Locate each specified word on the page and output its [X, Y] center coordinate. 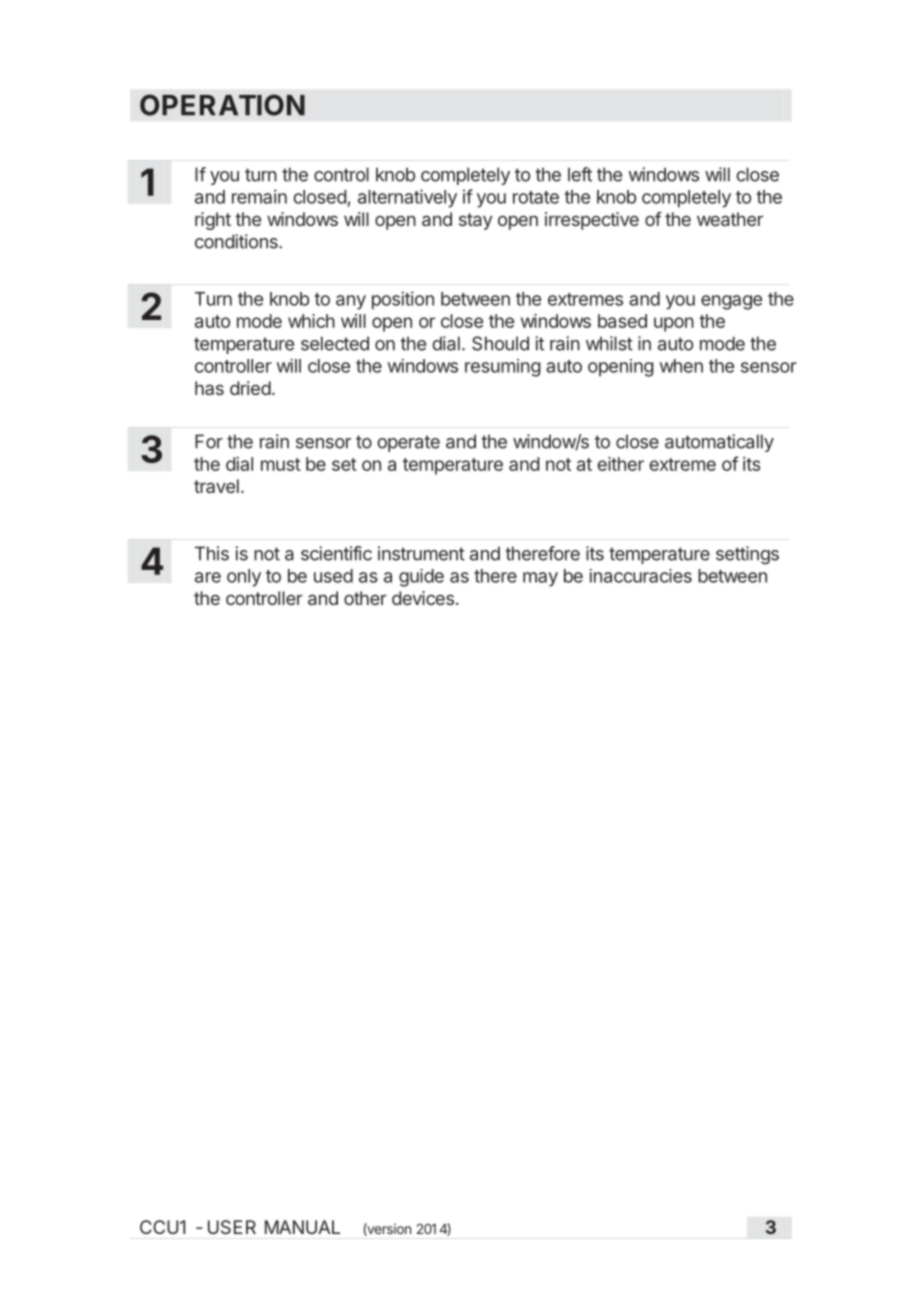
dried [250, 388]
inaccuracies [640, 576]
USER [232, 1227]
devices [423, 598]
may [540, 579]
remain [259, 196]
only [244, 578]
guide [421, 578]
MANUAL [302, 1227]
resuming [503, 368]
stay [475, 221]
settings [747, 555]
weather [730, 219]
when [681, 366]
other [365, 598]
